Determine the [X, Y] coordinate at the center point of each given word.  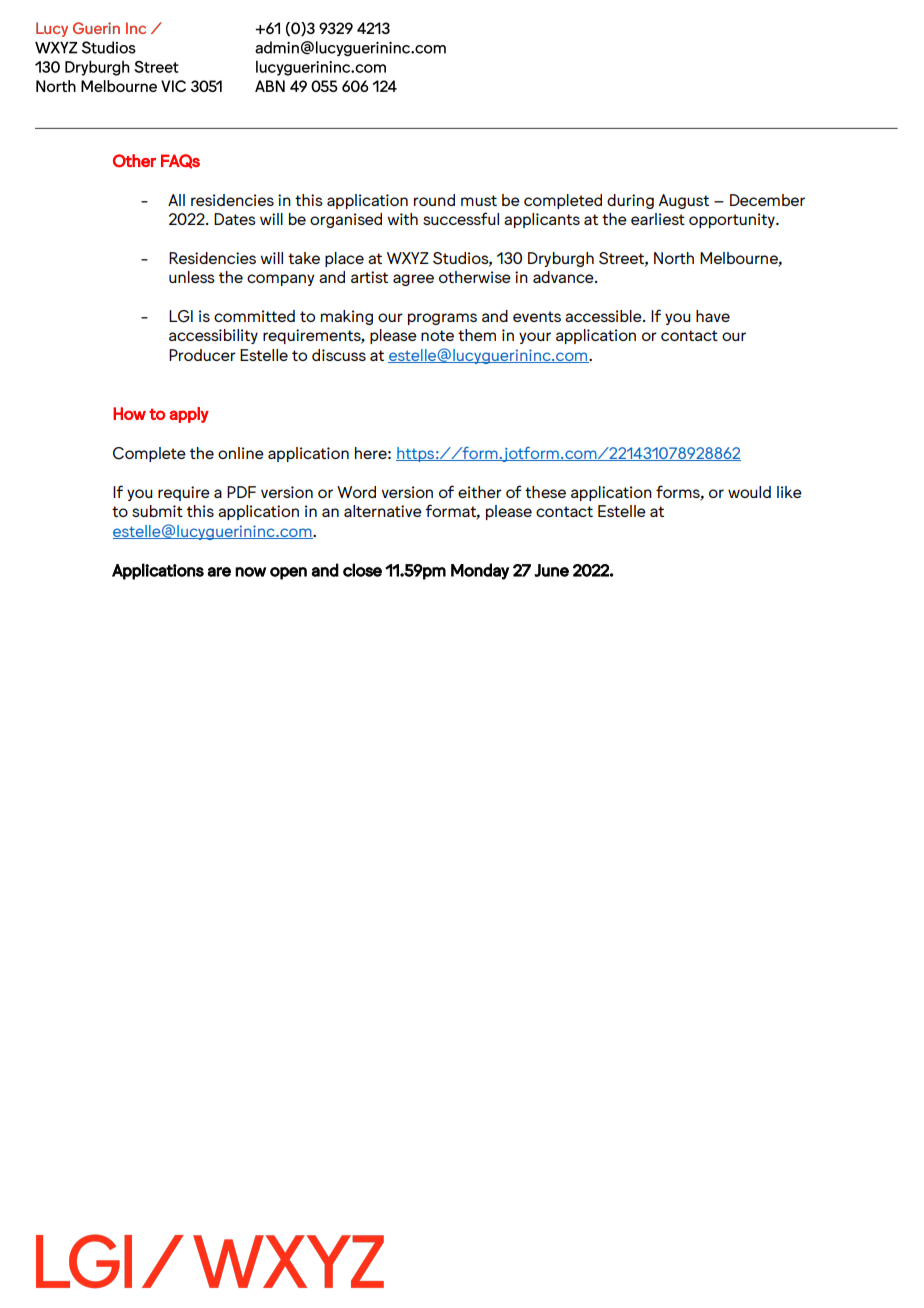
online [241, 453]
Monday [480, 571]
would [749, 492]
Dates [235, 219]
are [219, 572]
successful [461, 218]
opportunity [733, 220]
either [480, 492]
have [713, 316]
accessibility [213, 336]
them [477, 335]
